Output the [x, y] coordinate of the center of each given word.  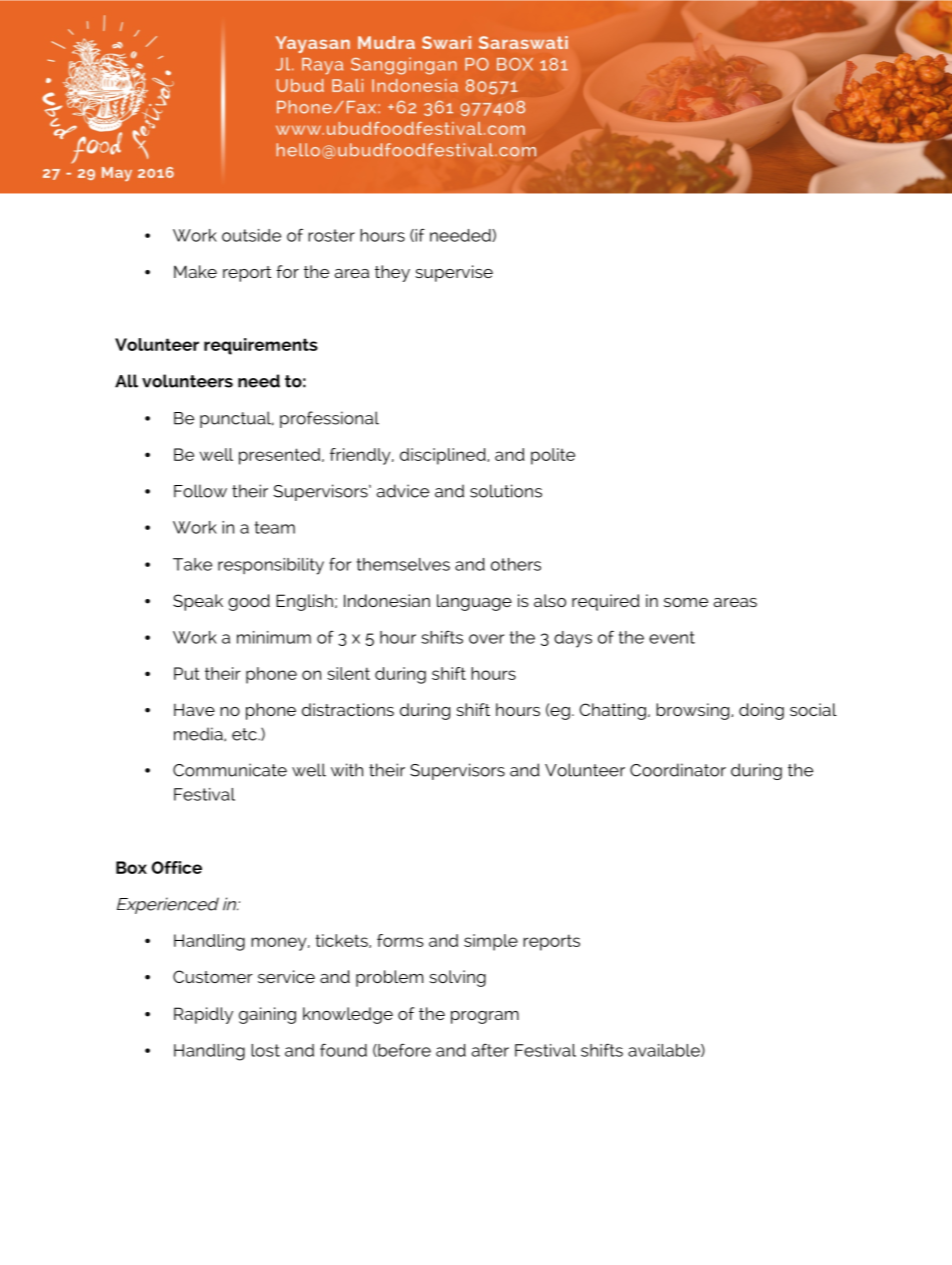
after [490, 1050]
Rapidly [203, 1015]
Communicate [230, 770]
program [485, 1017]
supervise [454, 273]
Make [195, 271]
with [347, 770]
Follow [200, 491]
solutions [506, 491]
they [392, 273]
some [686, 602]
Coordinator [678, 770]
